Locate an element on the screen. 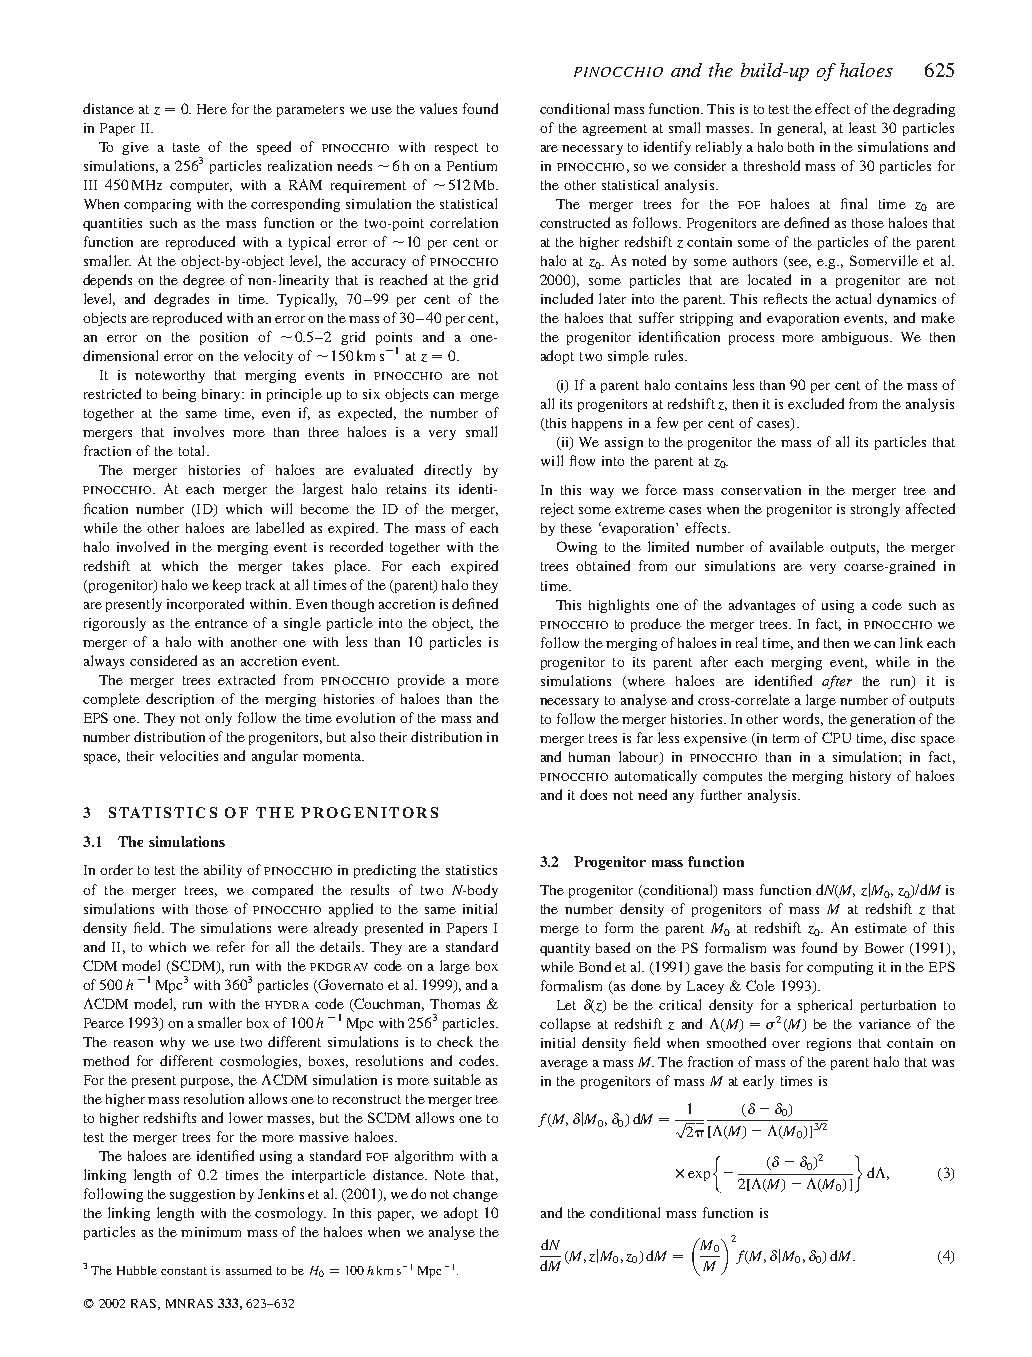  least is located at coordinates (862, 127).
